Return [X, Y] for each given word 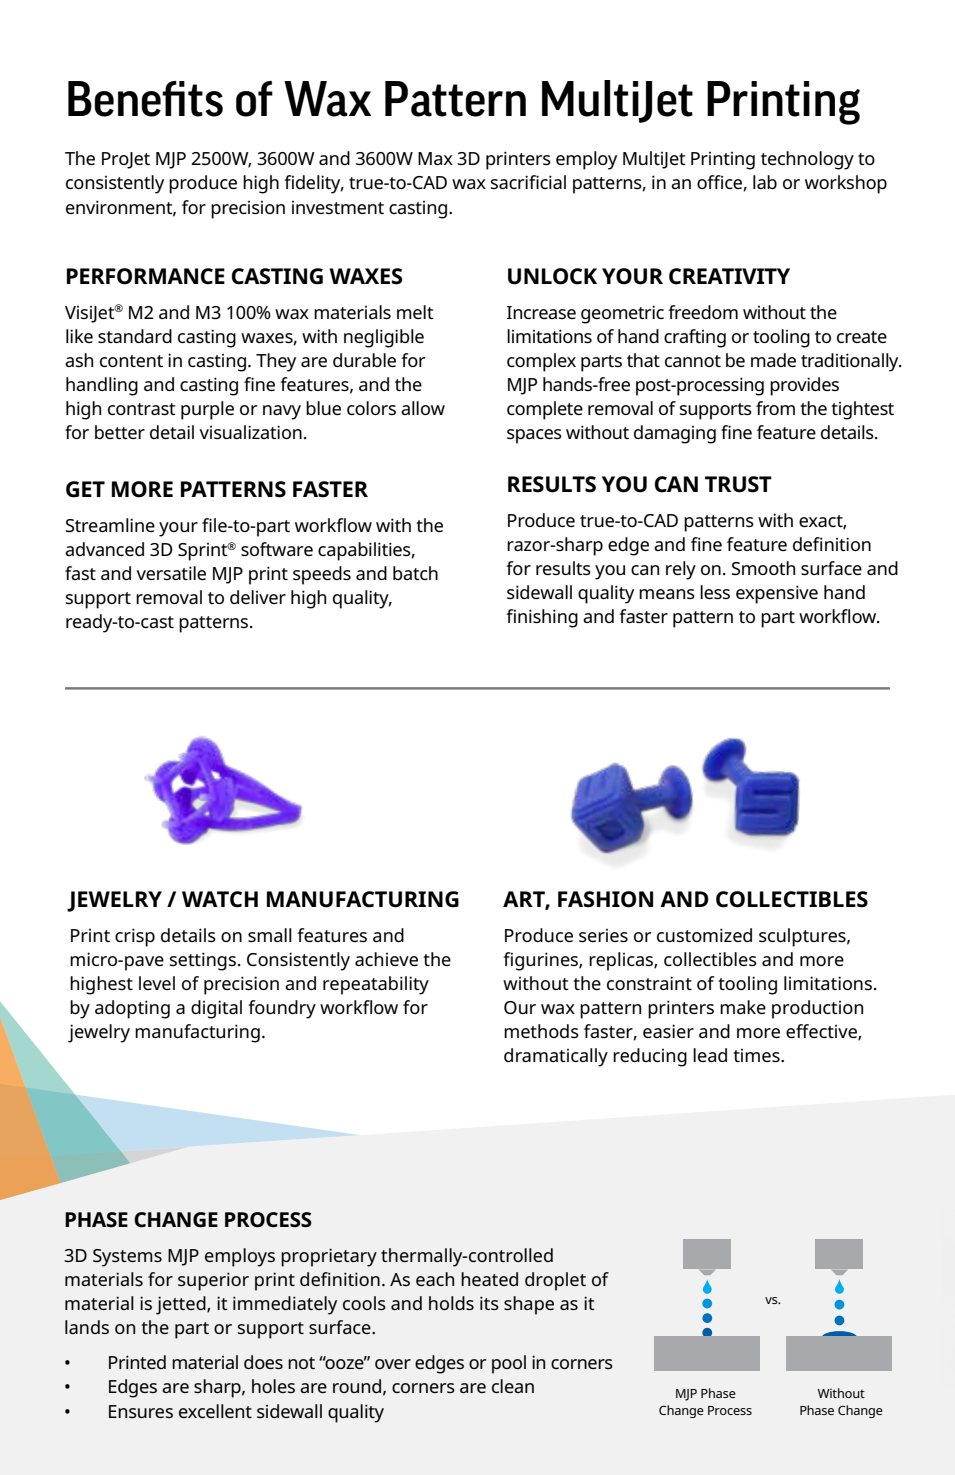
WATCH [220, 899]
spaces [534, 436]
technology [807, 160]
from [775, 408]
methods [541, 1031]
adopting [132, 1009]
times [757, 1055]
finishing [542, 618]
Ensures [141, 1411]
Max [435, 158]
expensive [777, 594]
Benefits [145, 99]
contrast [142, 409]
